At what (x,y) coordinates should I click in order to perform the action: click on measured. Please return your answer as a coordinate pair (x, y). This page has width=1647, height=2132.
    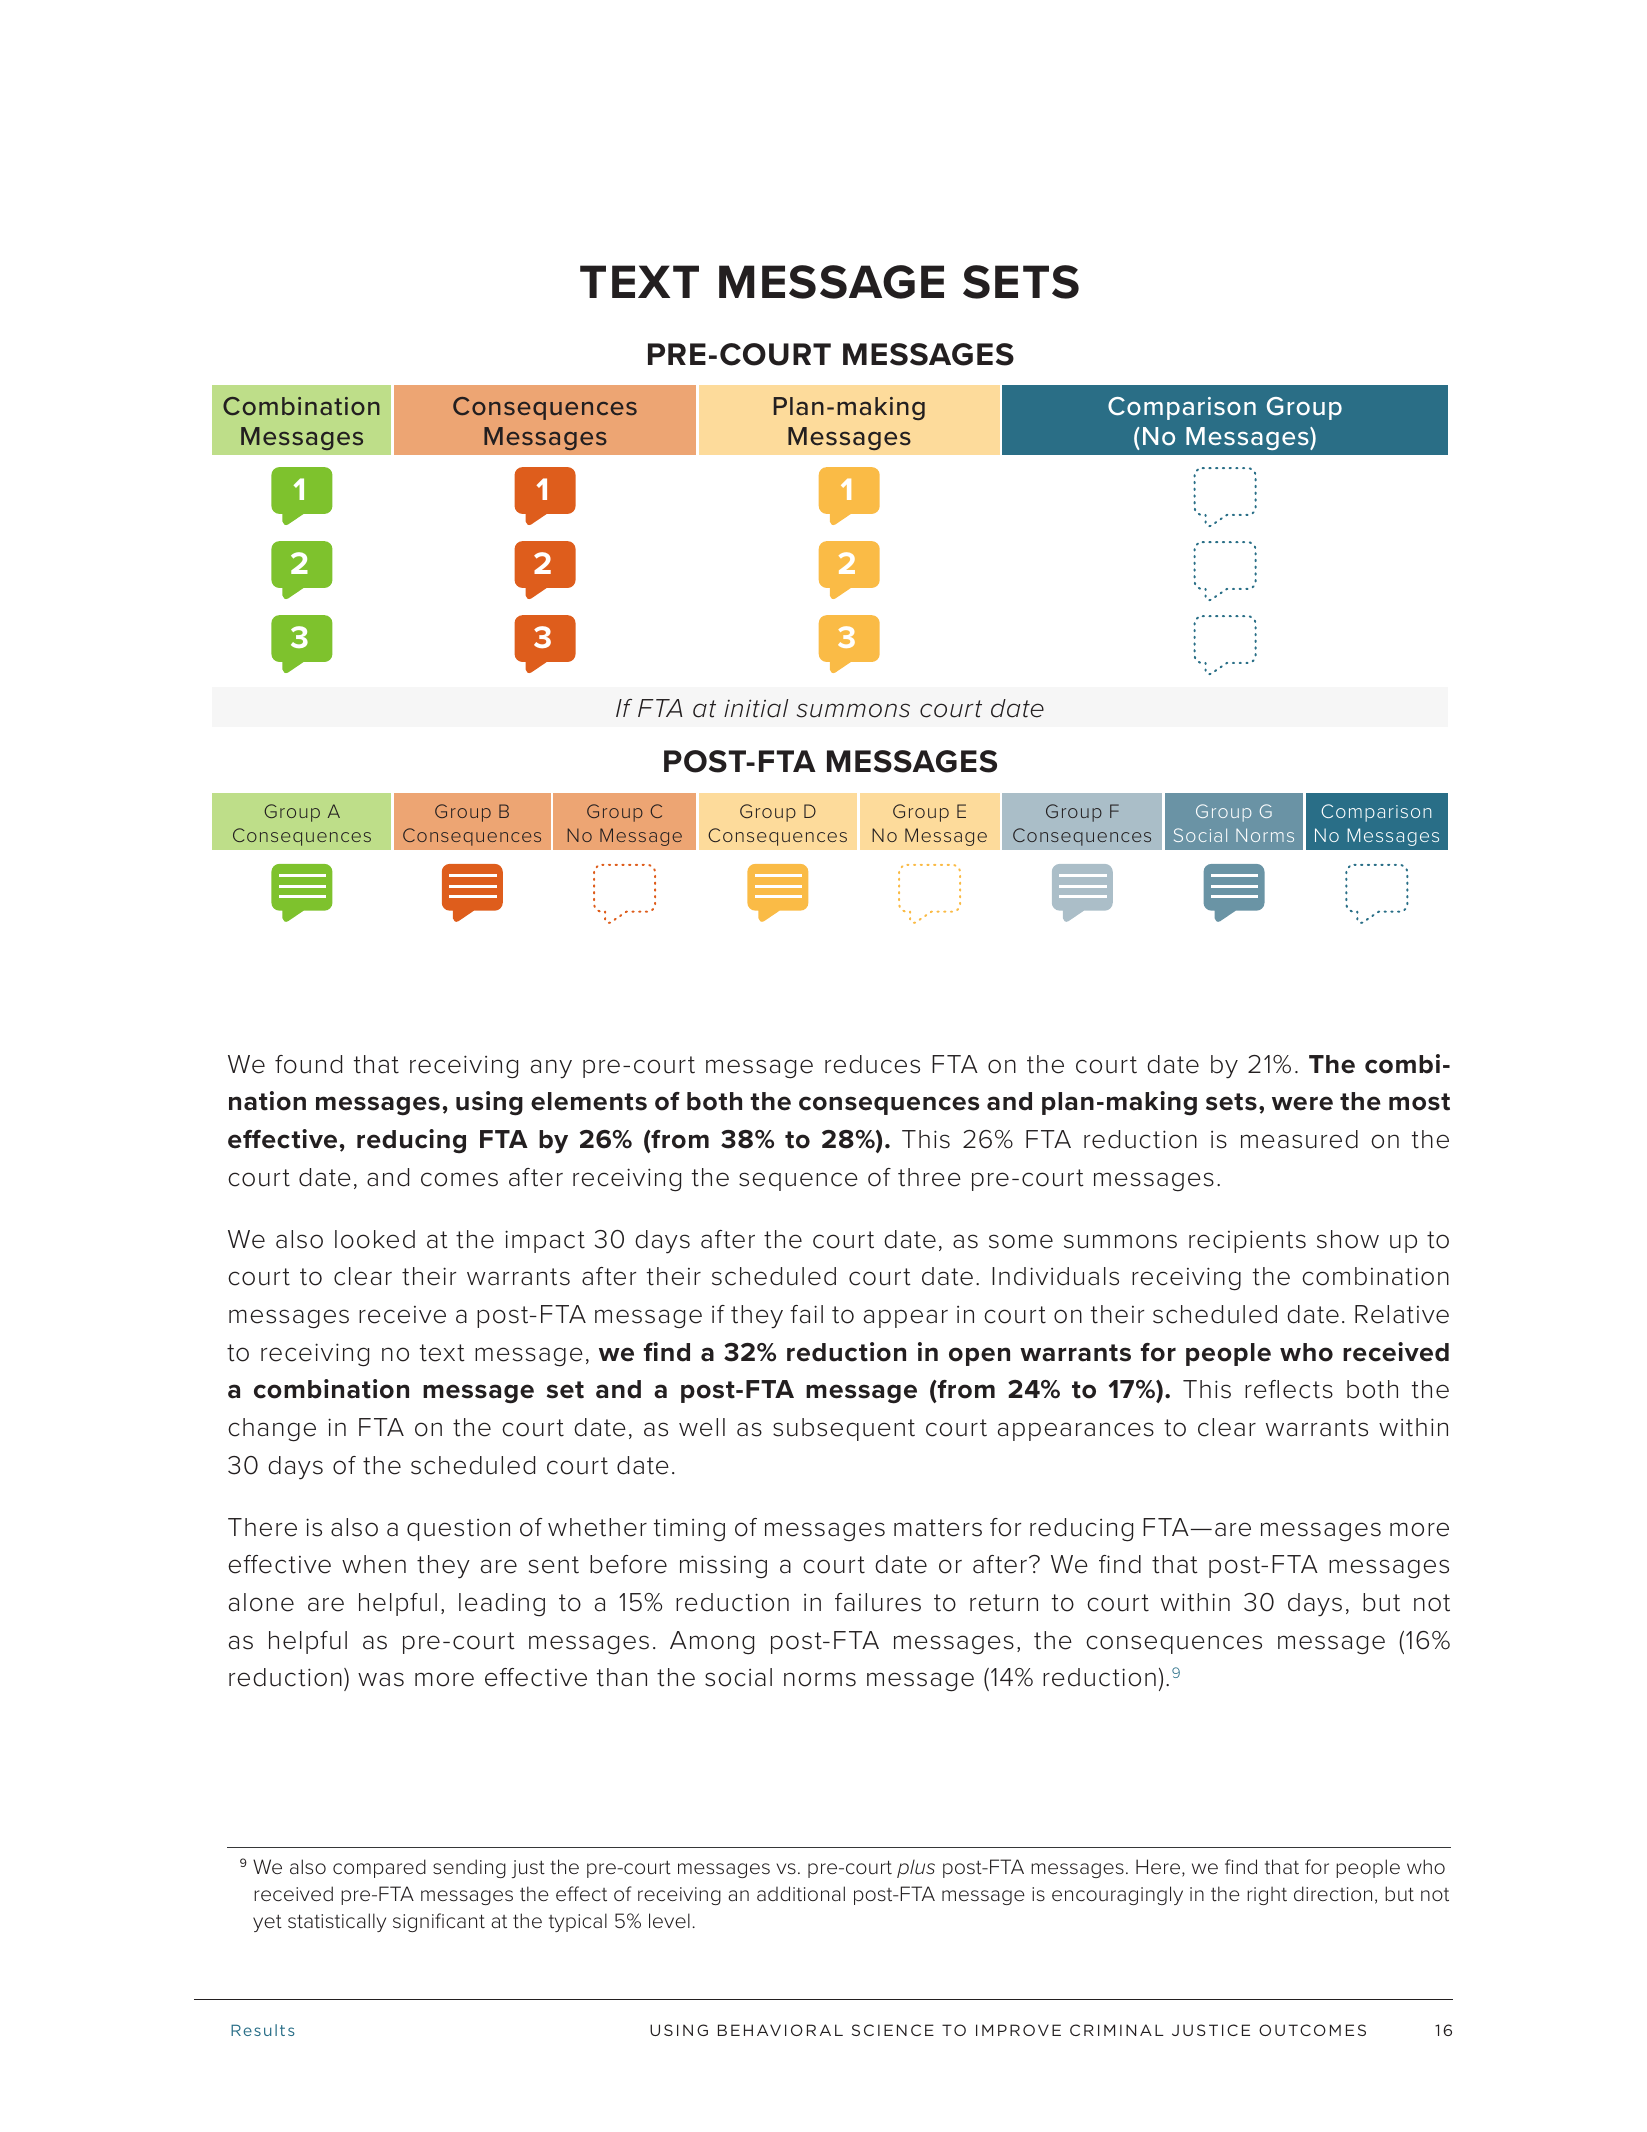
    Looking at the image, I should click on (1299, 1139).
